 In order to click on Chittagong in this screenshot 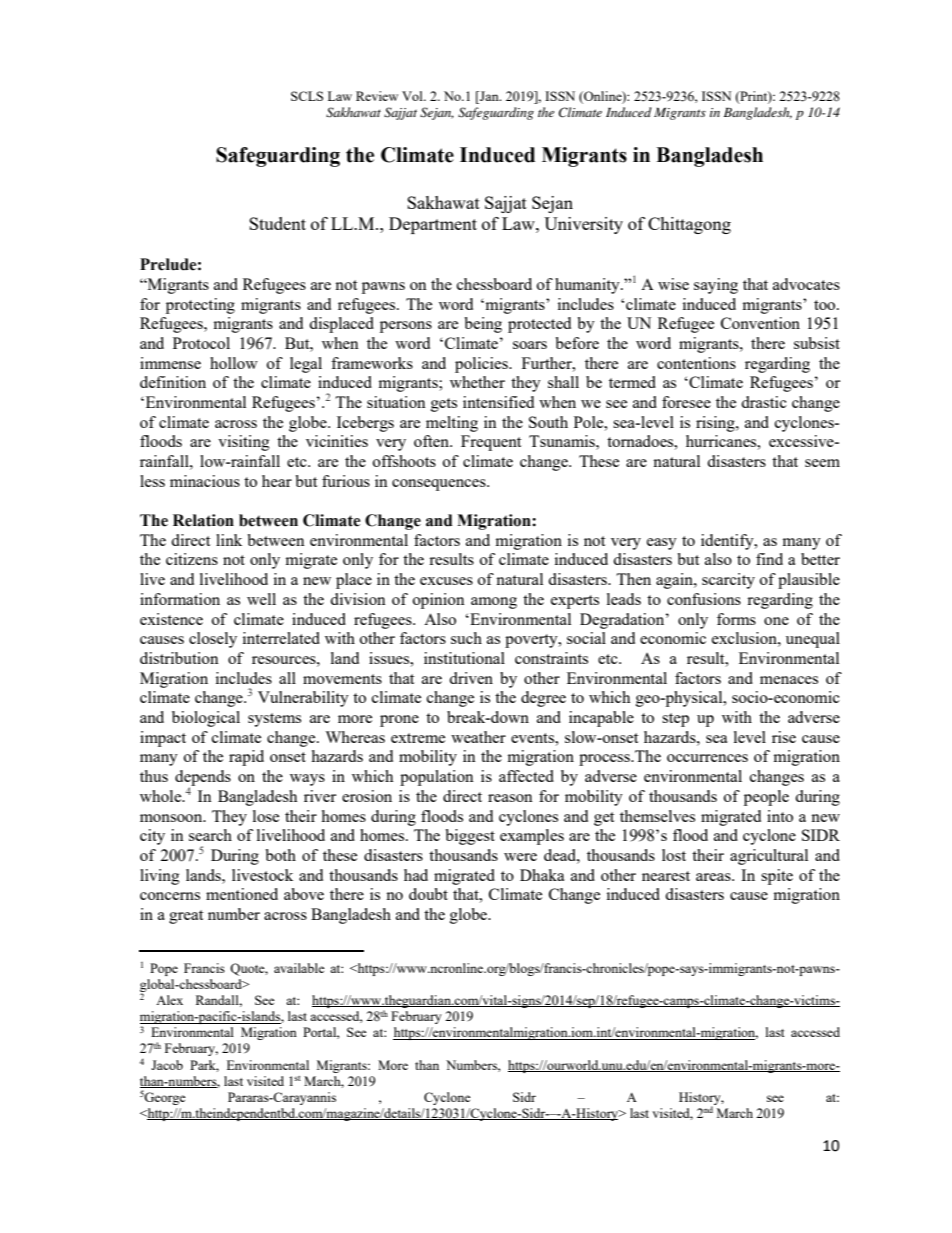, I will do `click(689, 225)`.
